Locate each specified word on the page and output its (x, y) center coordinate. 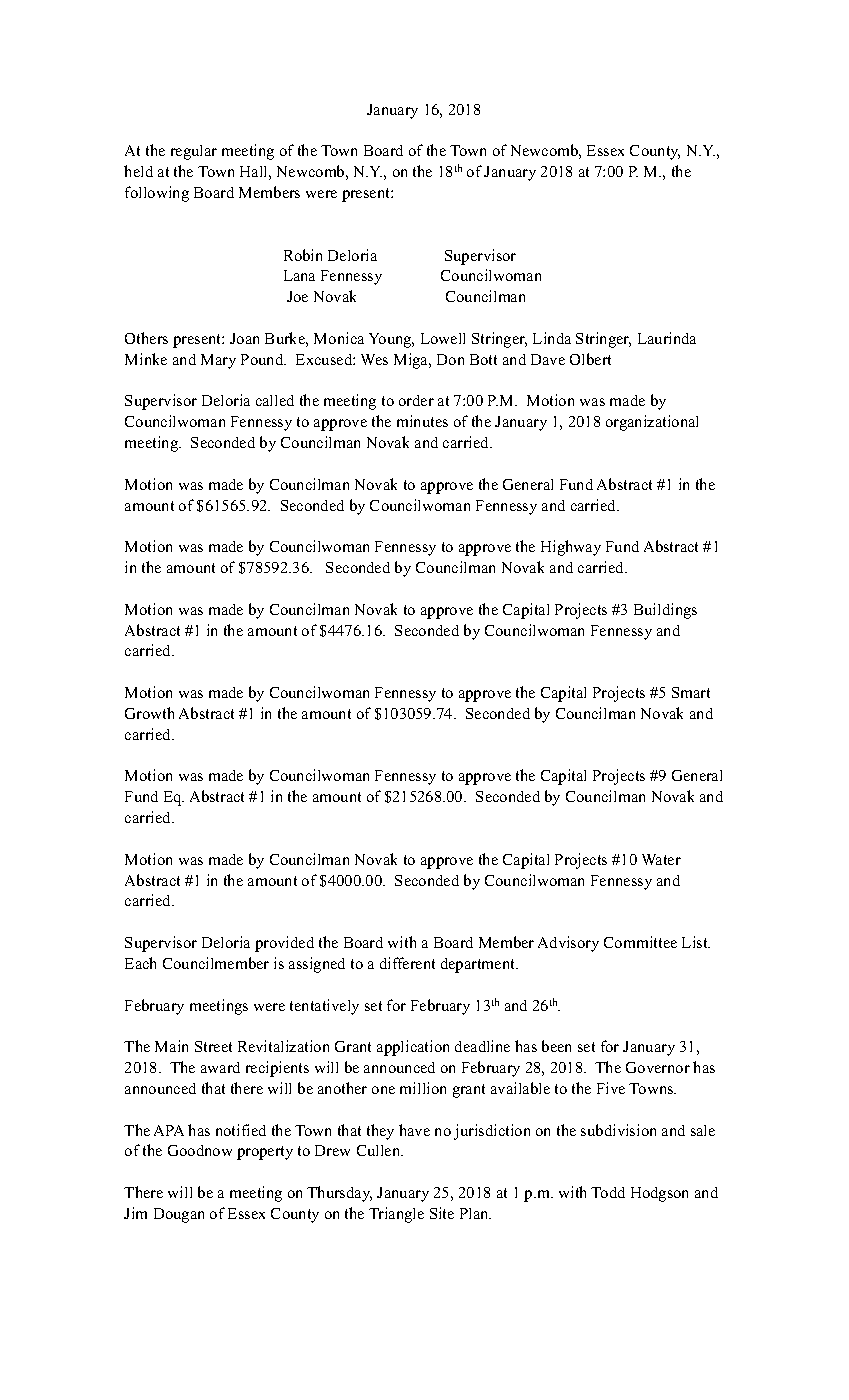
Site (442, 1213)
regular (194, 152)
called (275, 400)
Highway (571, 548)
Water (661, 859)
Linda (552, 338)
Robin (303, 255)
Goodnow (200, 1150)
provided (284, 944)
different (407, 963)
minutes (422, 421)
